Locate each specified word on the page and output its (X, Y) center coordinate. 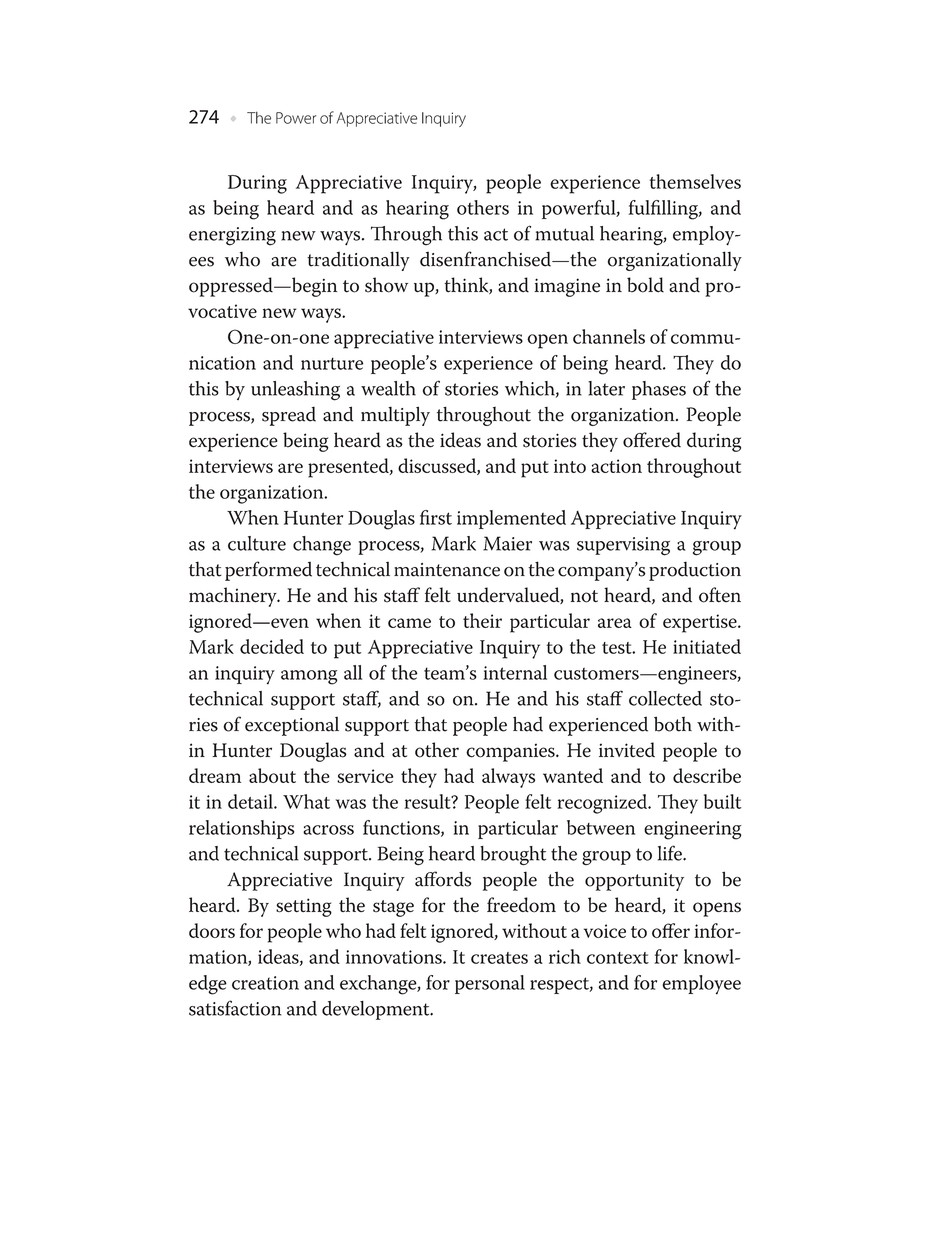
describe (707, 775)
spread (289, 416)
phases (659, 390)
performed (268, 571)
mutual (565, 233)
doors (212, 930)
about (272, 775)
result (428, 801)
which (531, 389)
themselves (695, 181)
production (695, 571)
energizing (232, 236)
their (482, 620)
